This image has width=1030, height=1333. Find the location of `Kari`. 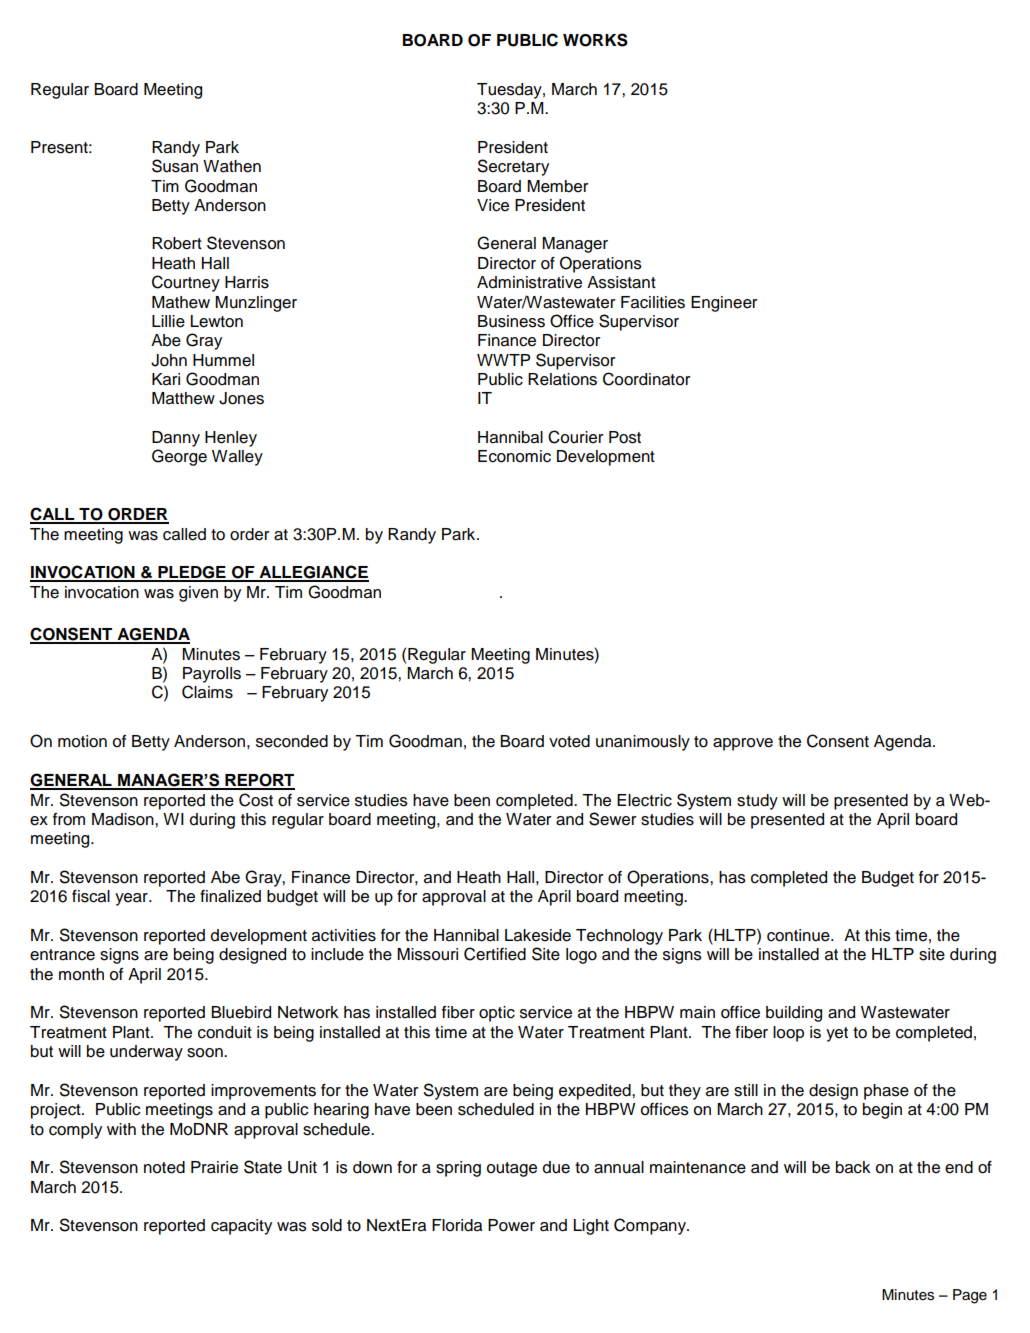

Kari is located at coordinates (166, 379).
